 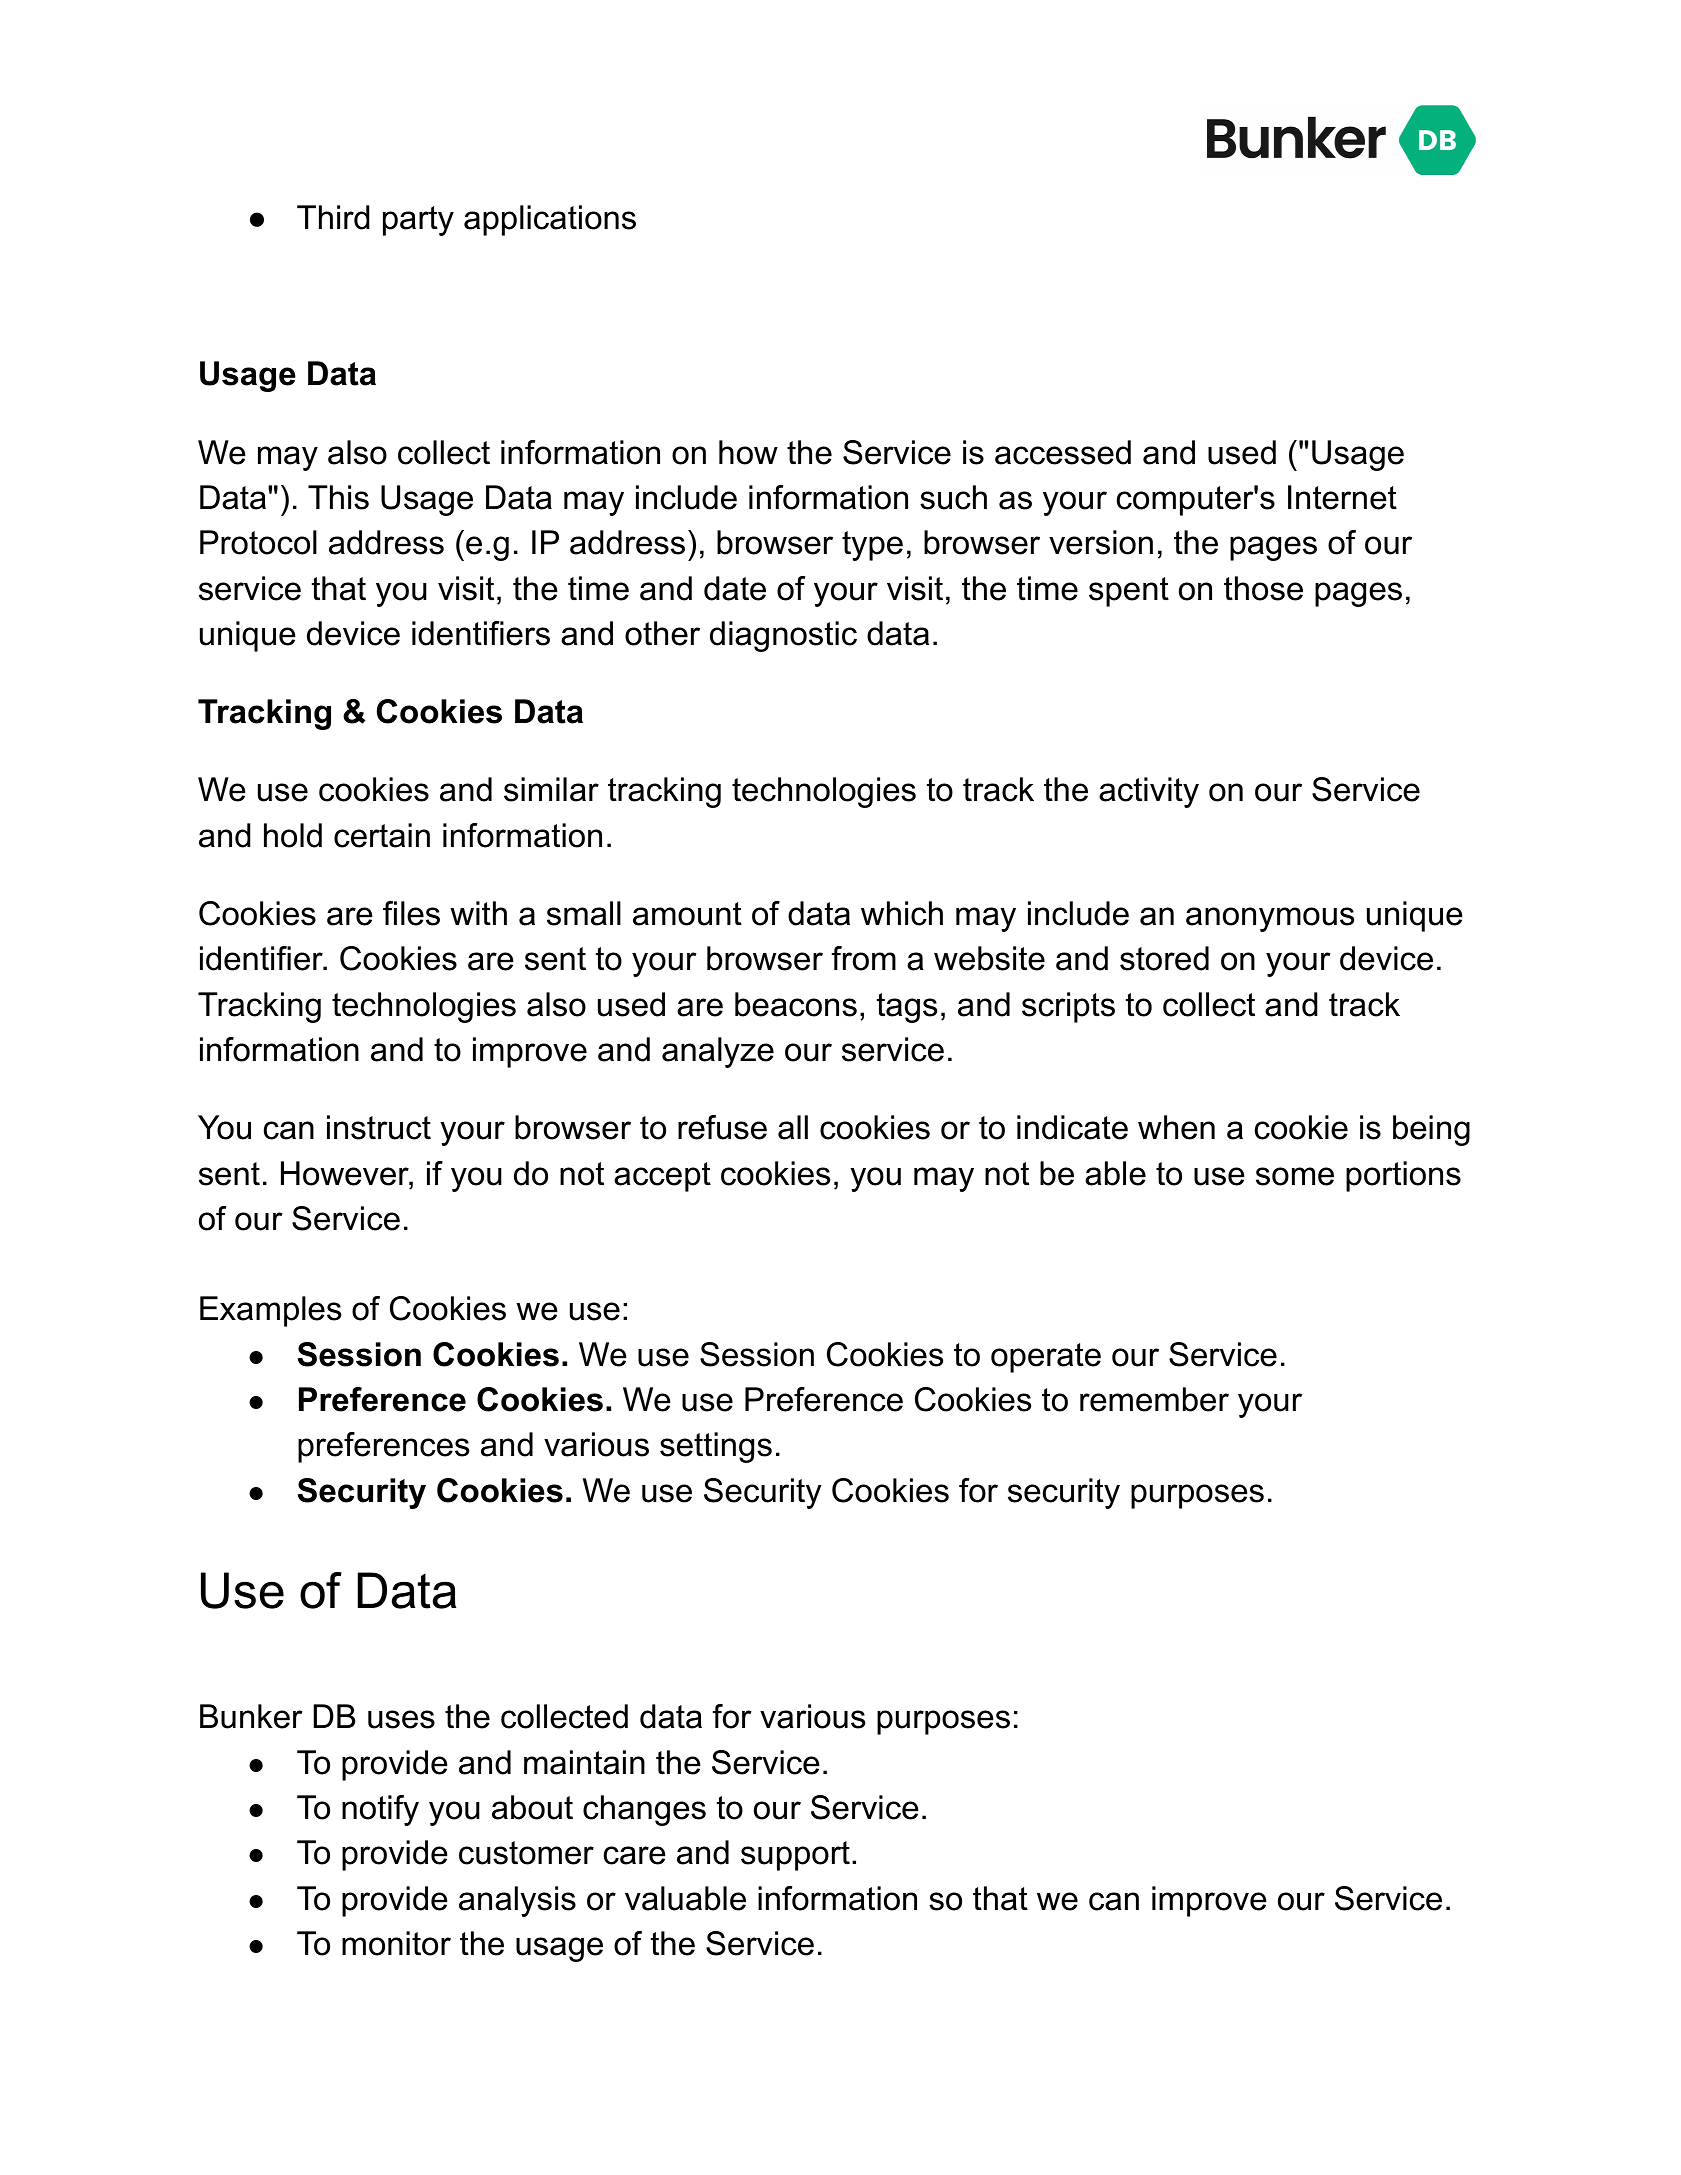 What do you see at coordinates (418, 221) in the screenshot?
I see `party` at bounding box center [418, 221].
